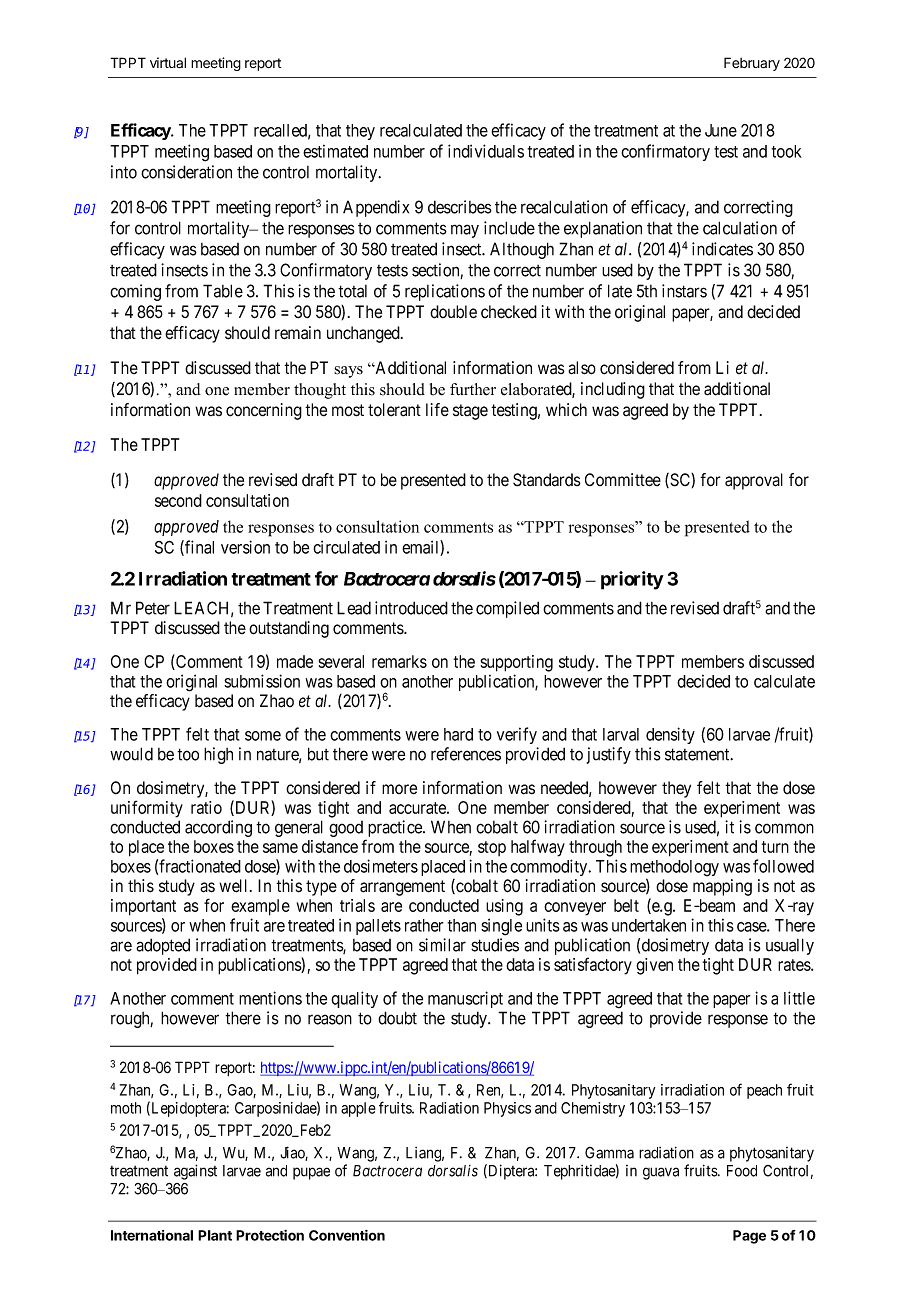 This screenshot has height=1308, width=924. What do you see at coordinates (654, 966) in the screenshot?
I see `given` at bounding box center [654, 966].
